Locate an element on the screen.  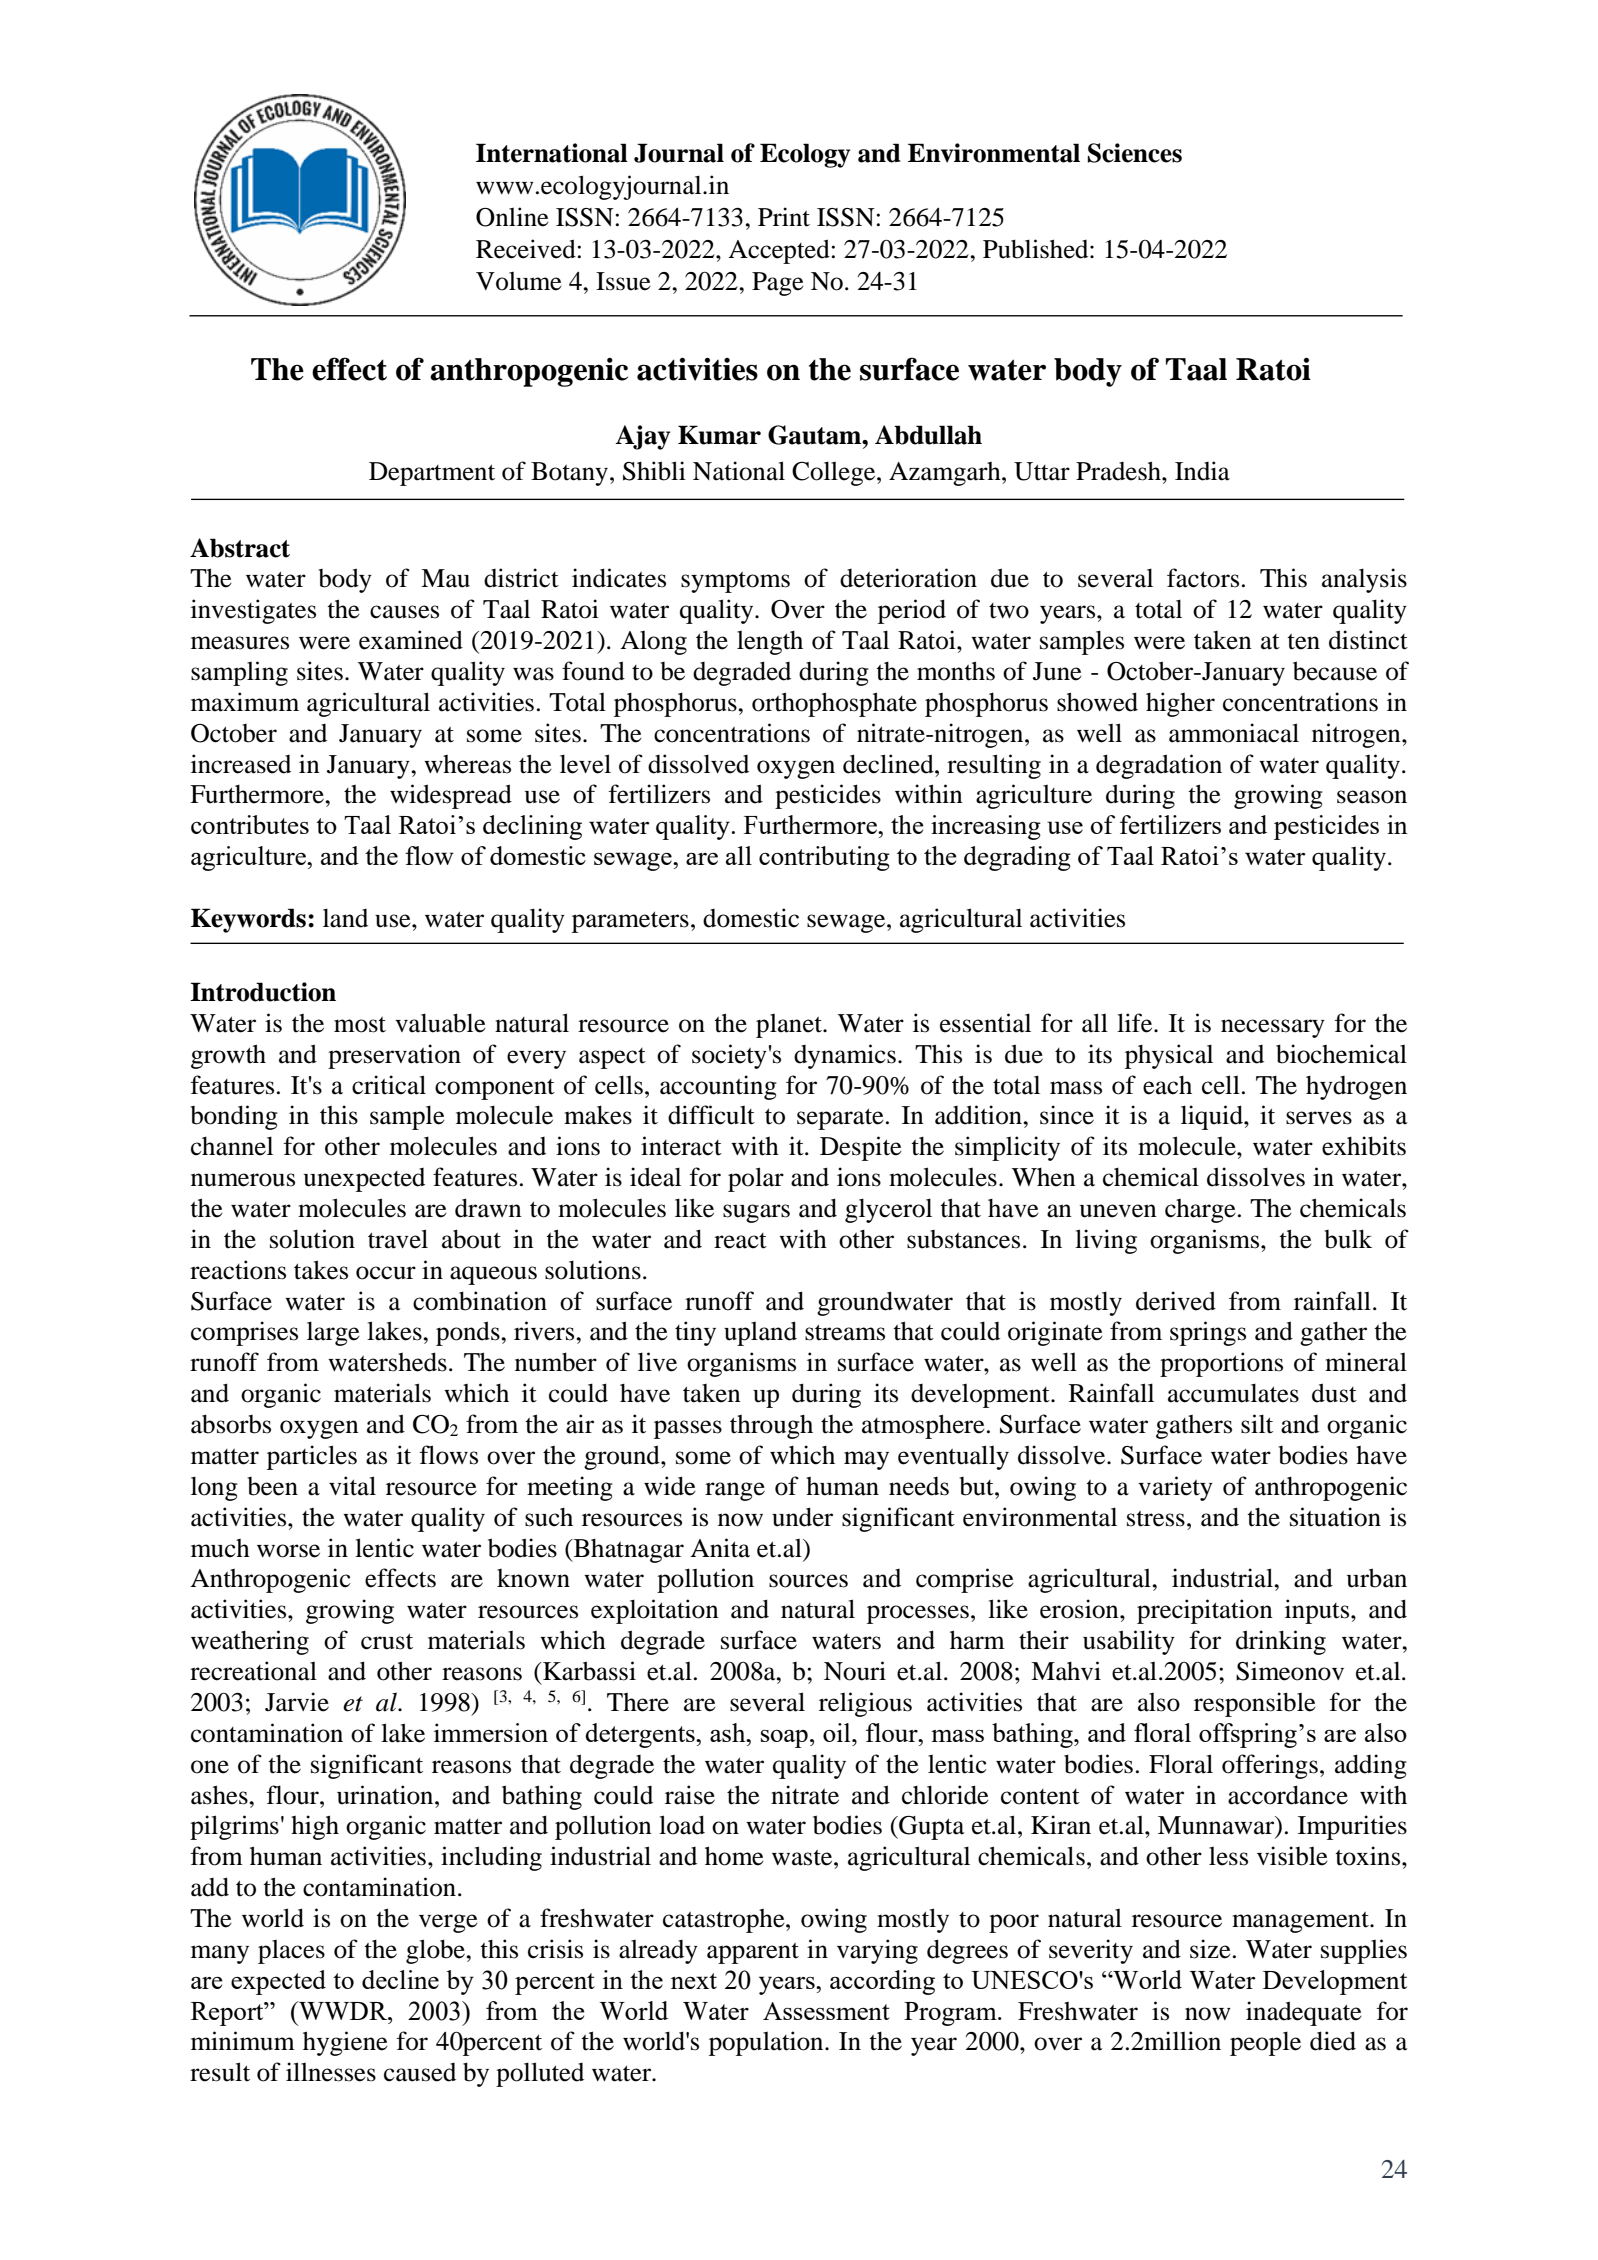
Print is located at coordinates (784, 217).
